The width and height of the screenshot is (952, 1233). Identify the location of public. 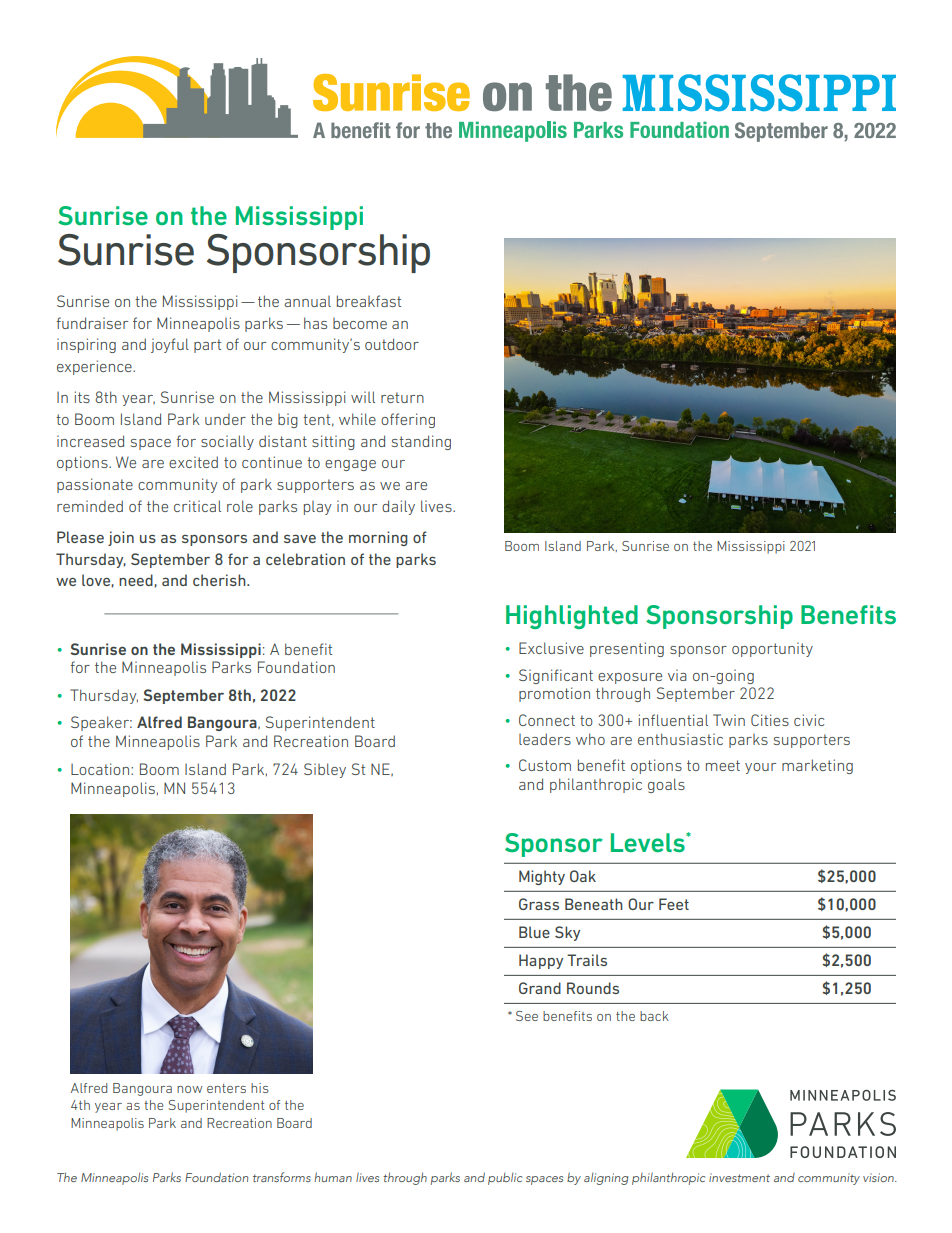
(505, 1178).
